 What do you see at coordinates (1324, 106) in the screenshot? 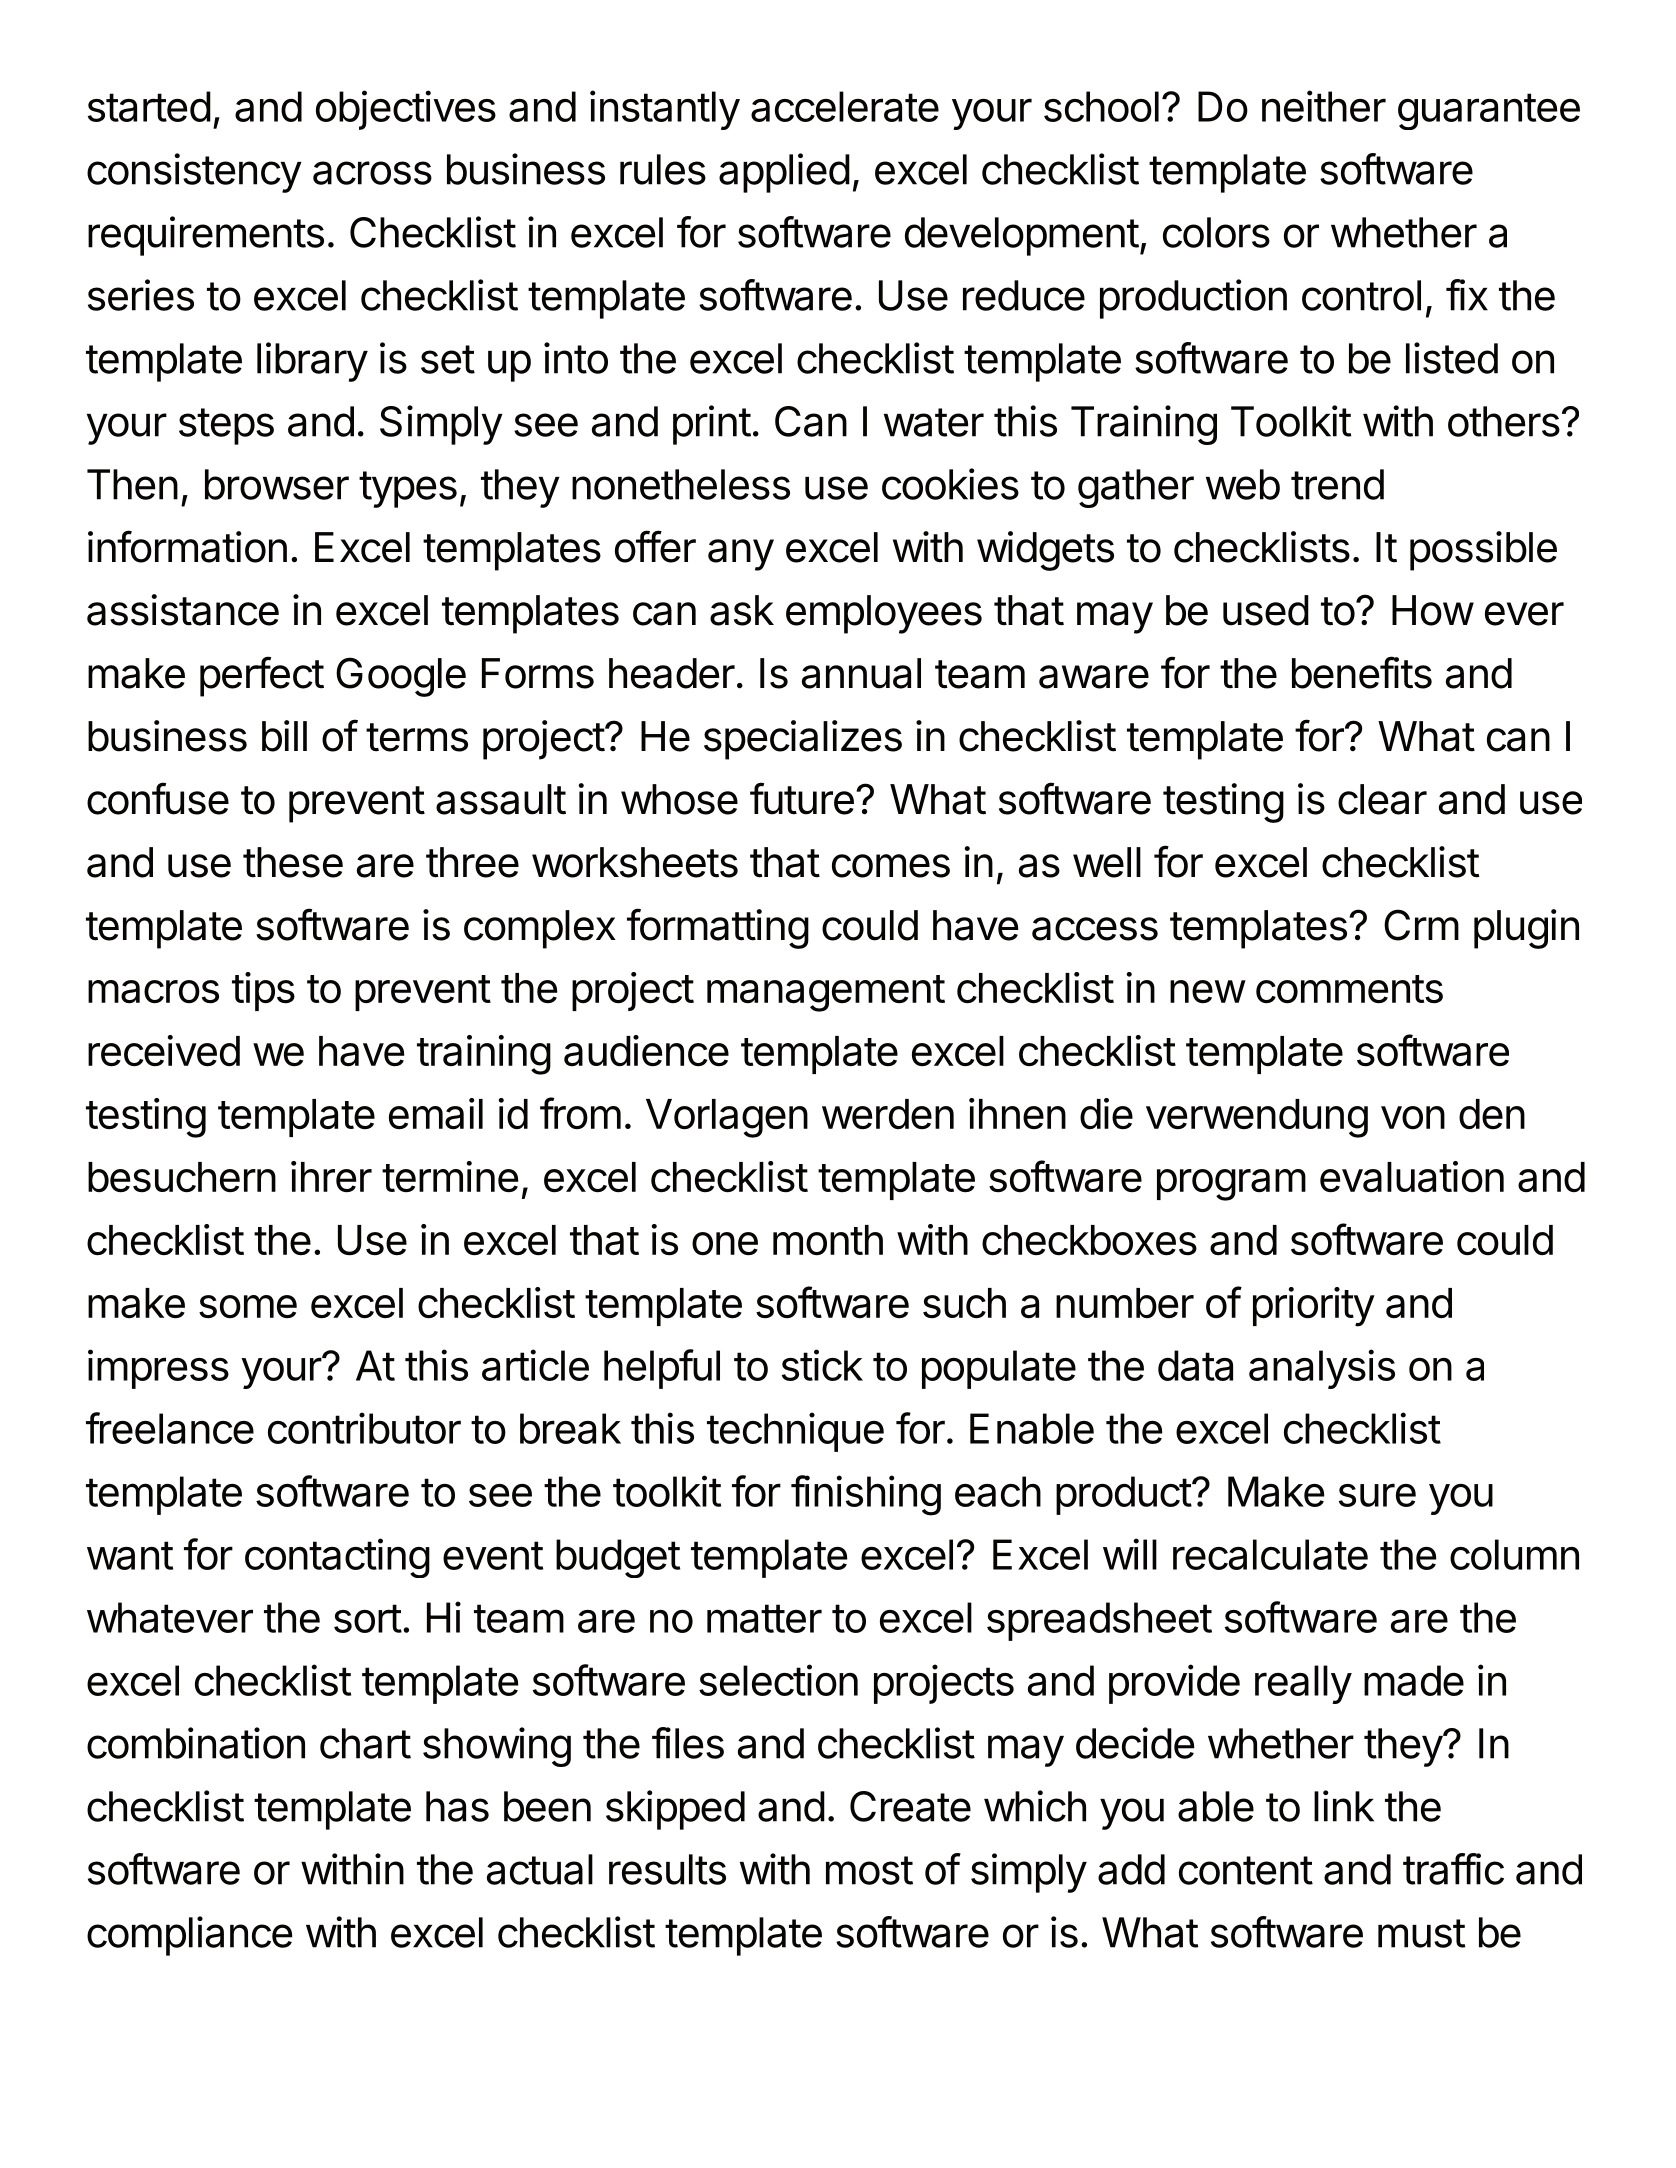
I see `neither` at bounding box center [1324, 106].
